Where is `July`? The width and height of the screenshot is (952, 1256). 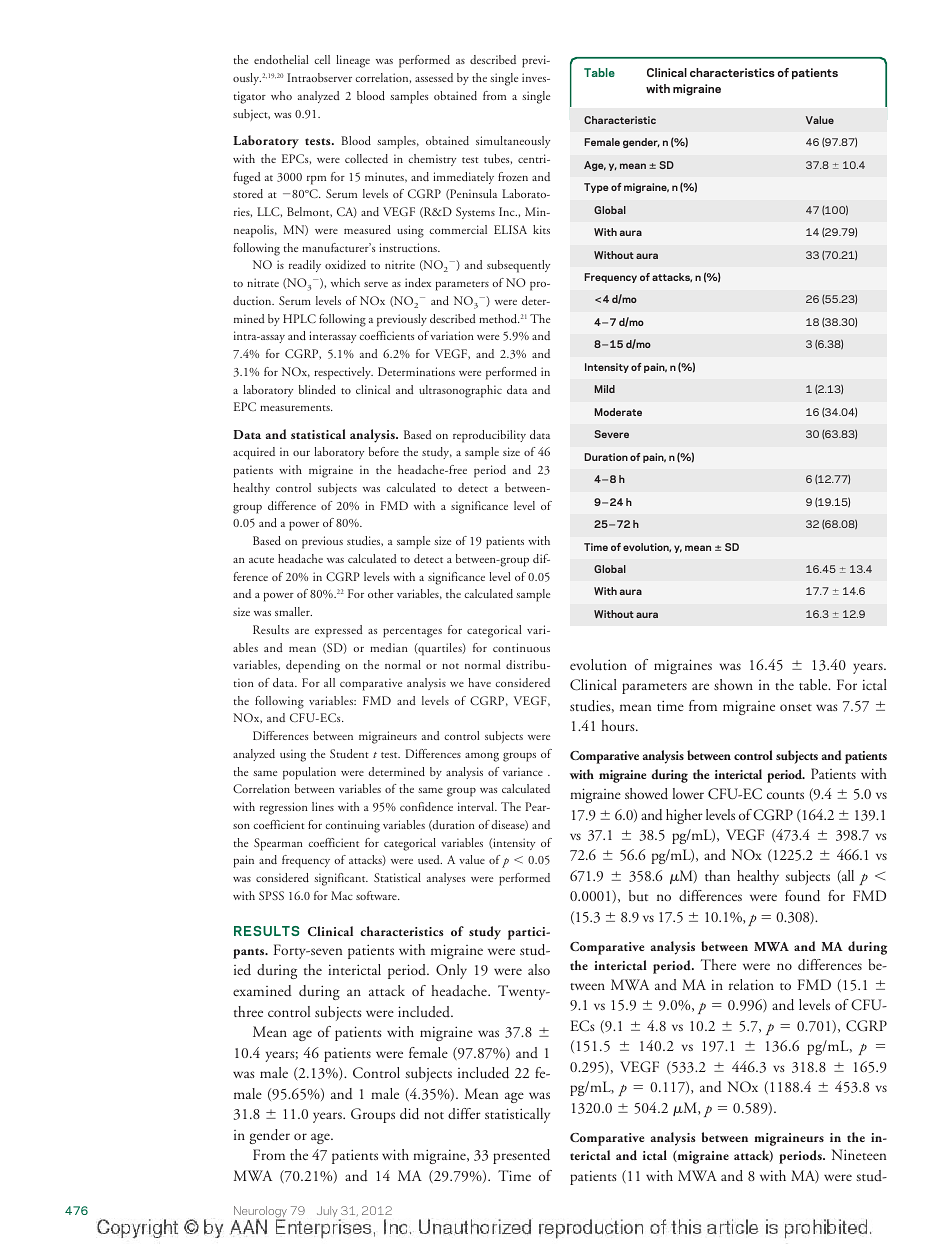 July is located at coordinates (328, 1213).
